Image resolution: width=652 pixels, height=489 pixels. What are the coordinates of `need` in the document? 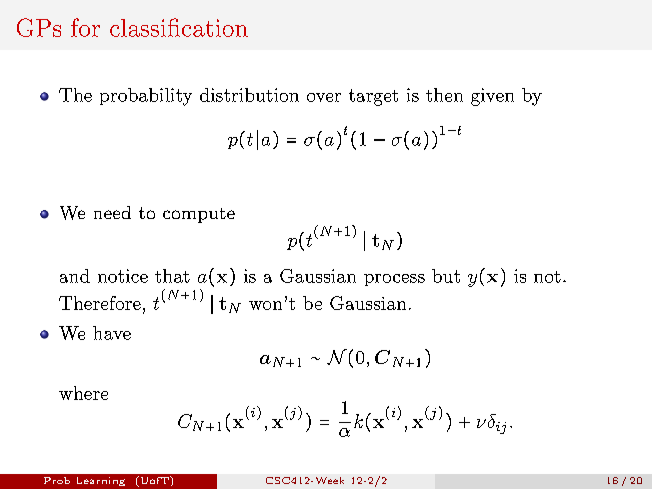 It's located at (112, 212).
